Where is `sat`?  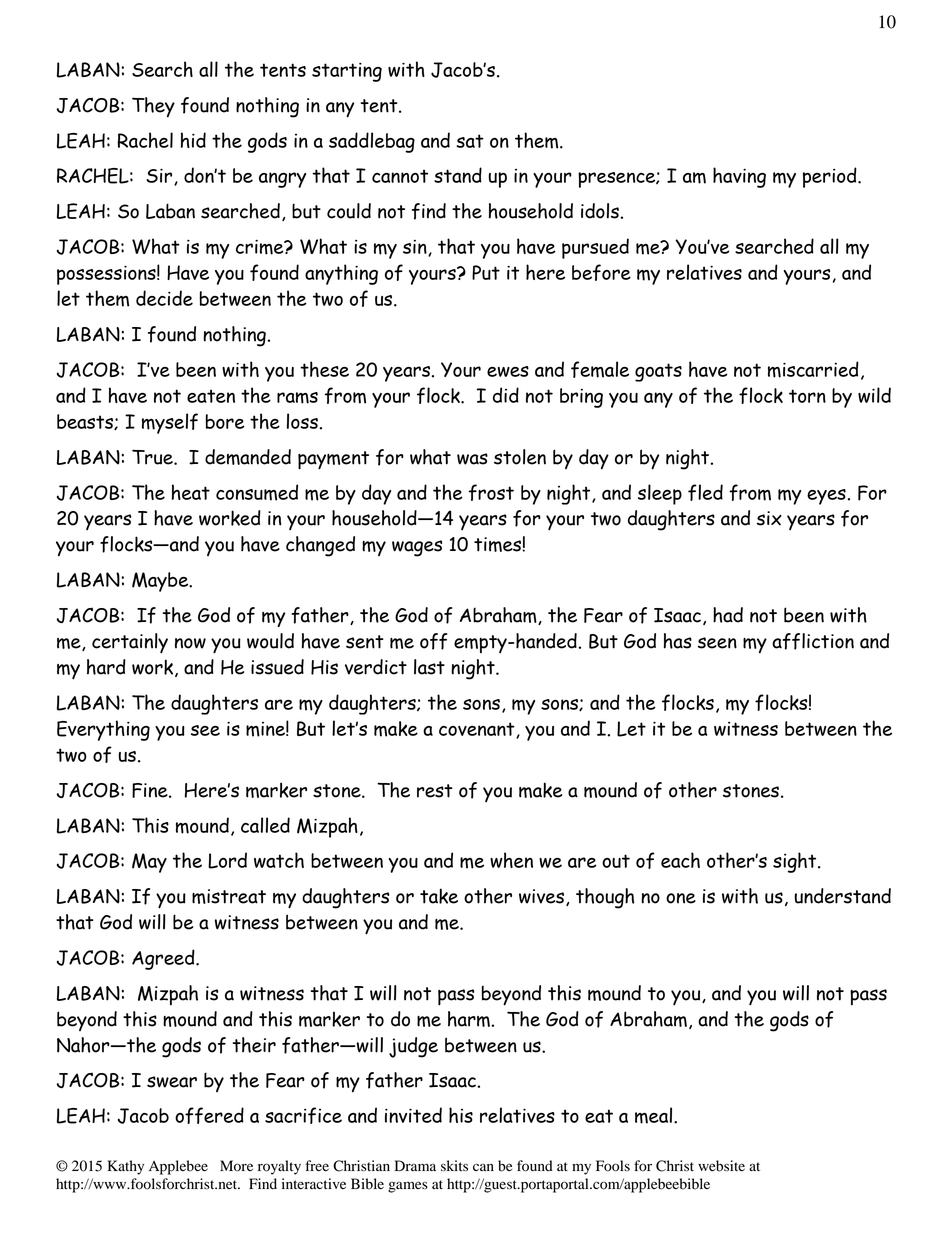
sat is located at coordinates (470, 141).
